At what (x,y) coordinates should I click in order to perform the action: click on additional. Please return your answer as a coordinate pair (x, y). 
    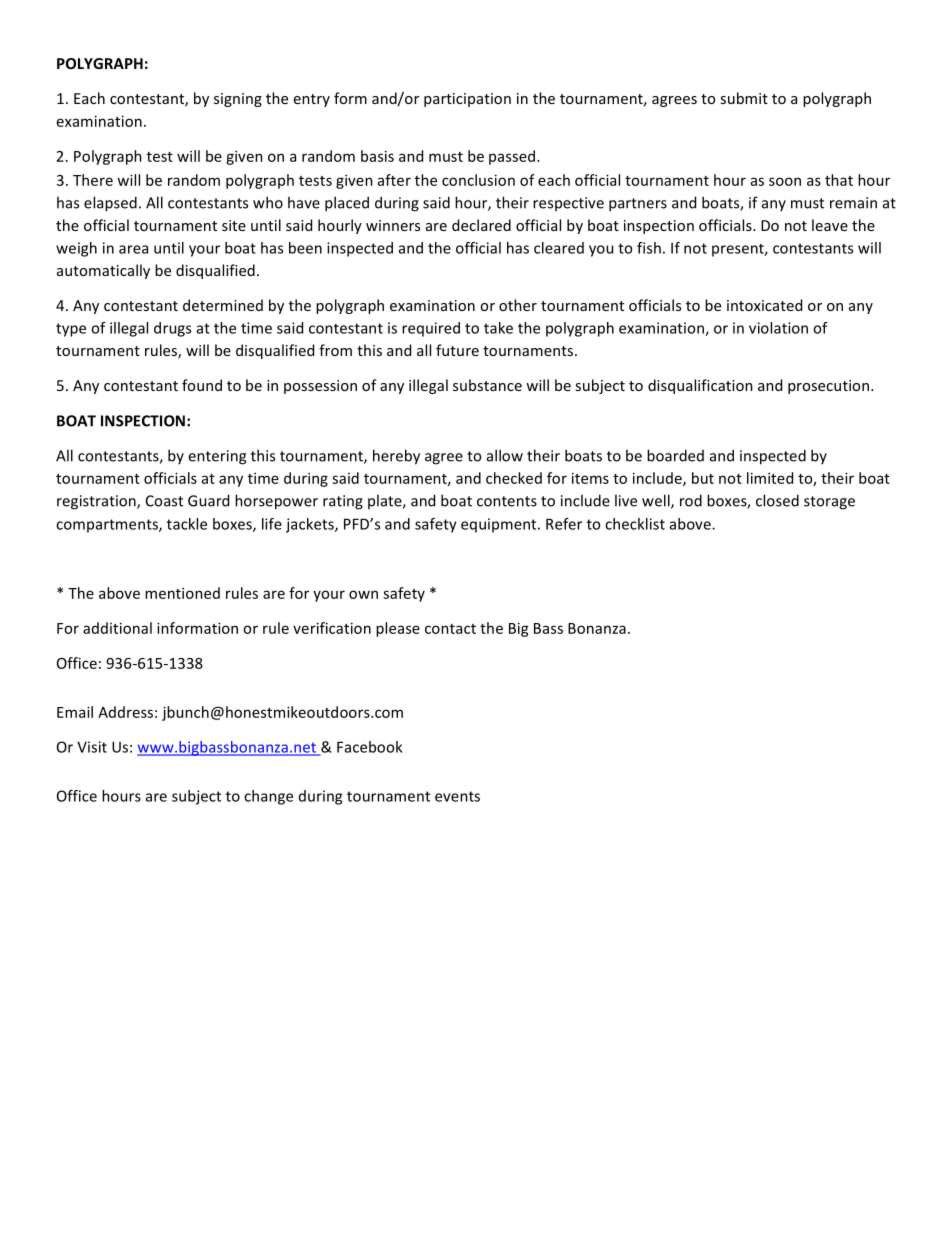
    Looking at the image, I should click on (117, 628).
